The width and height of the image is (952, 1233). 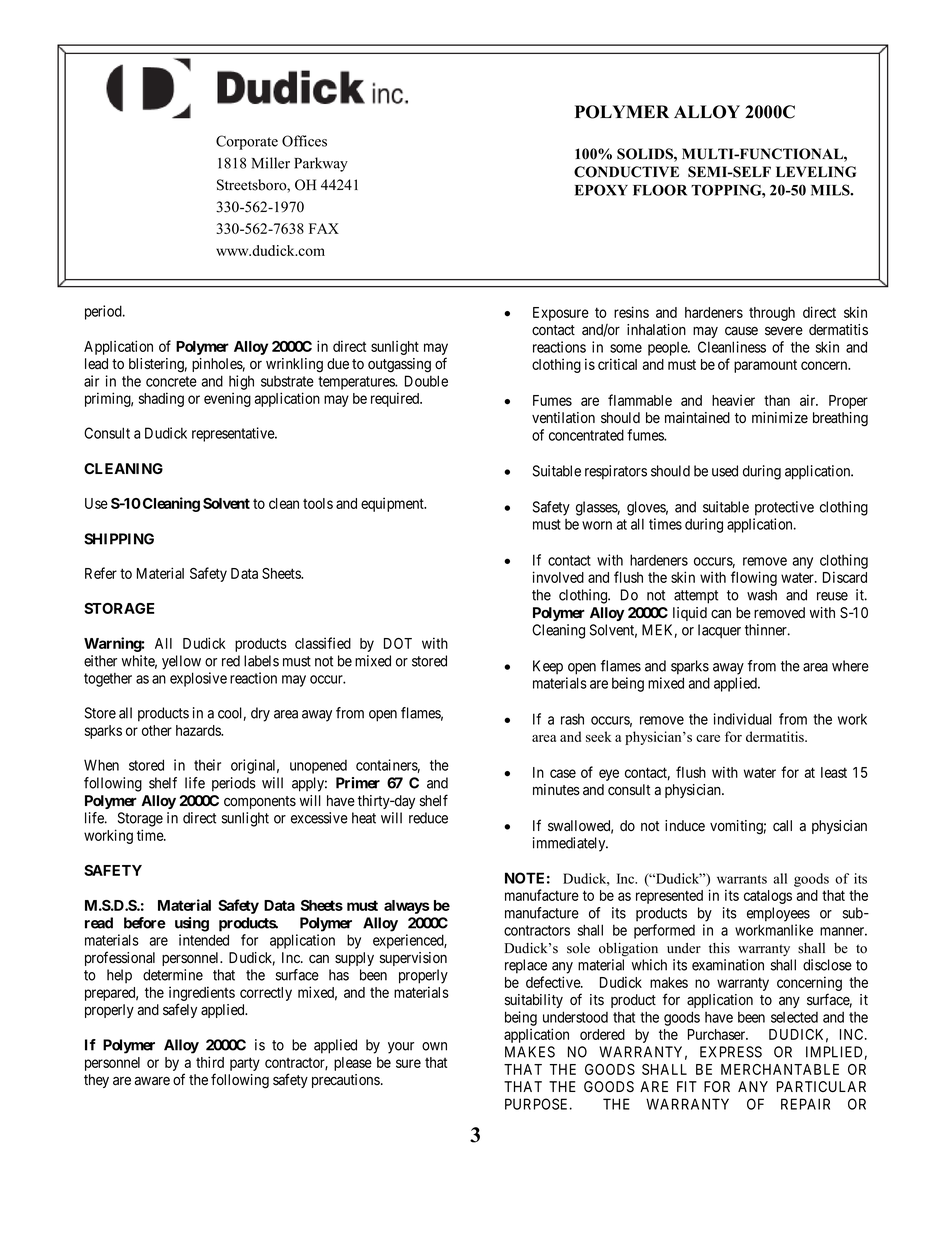 I want to click on EPOXY, so click(x=601, y=190).
